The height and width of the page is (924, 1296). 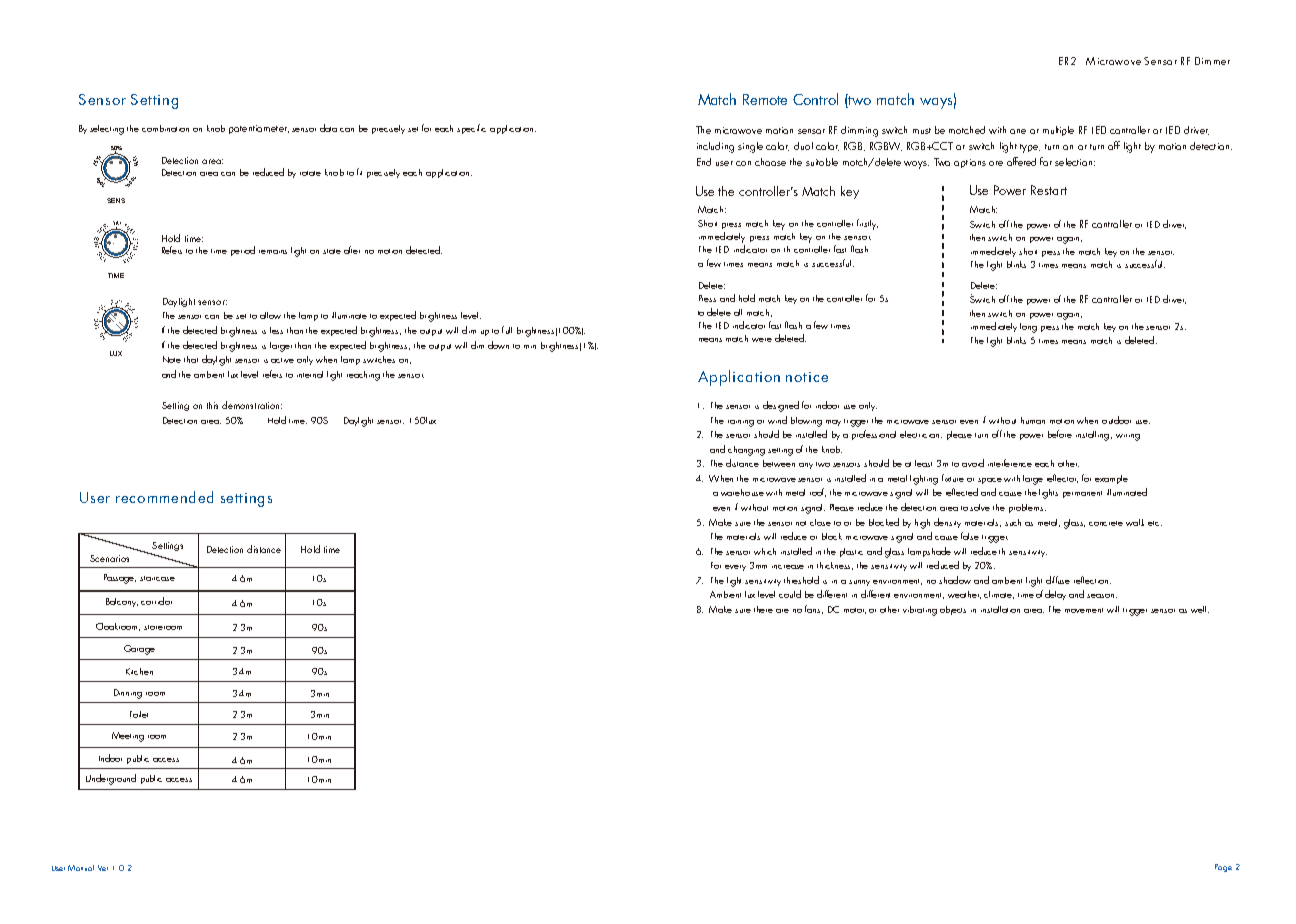 What do you see at coordinates (1028, 328) in the page?
I see `long` at bounding box center [1028, 328].
